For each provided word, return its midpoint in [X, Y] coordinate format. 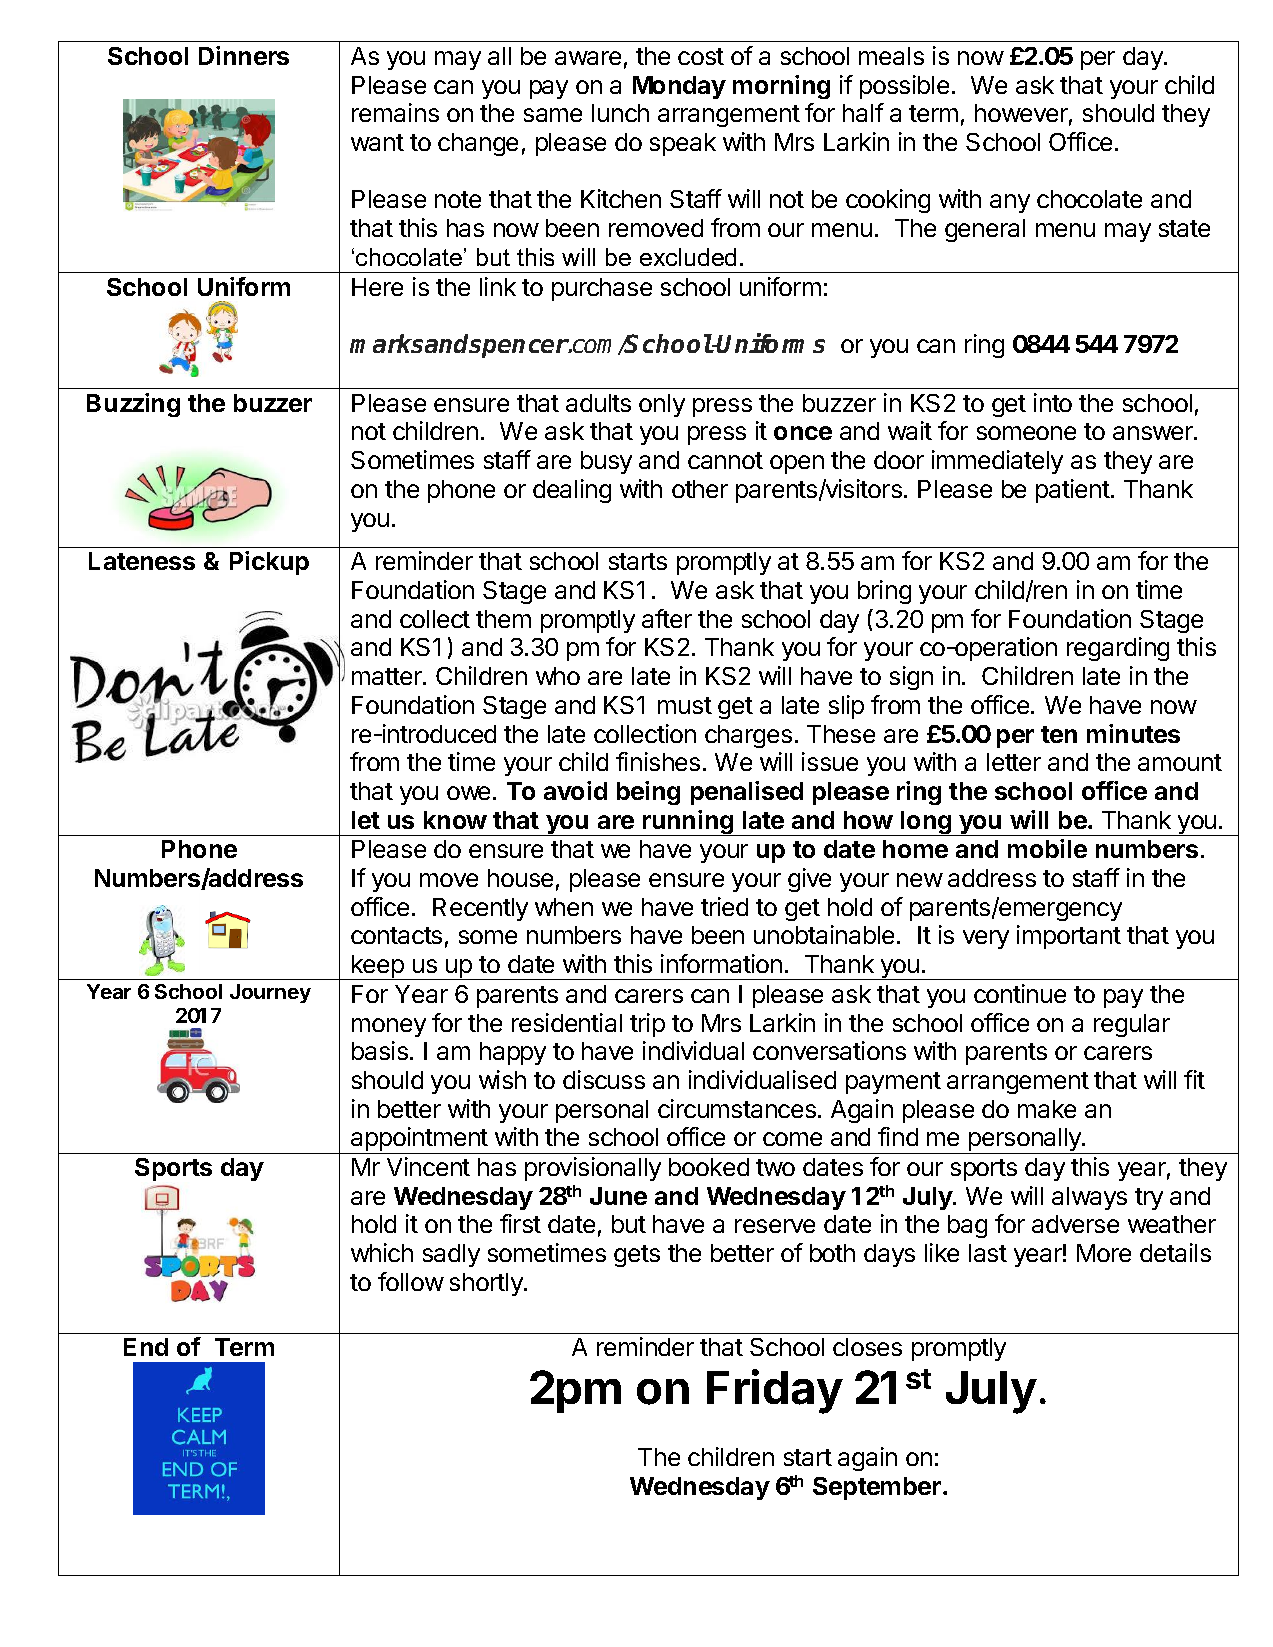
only [662, 405]
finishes [658, 761]
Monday [679, 87]
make [1047, 1109]
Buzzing [133, 405]
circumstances [737, 1108]
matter [388, 676]
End [146, 1347]
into [1053, 402]
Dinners [244, 55]
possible [904, 87]
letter [1014, 762]
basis [380, 1050]
